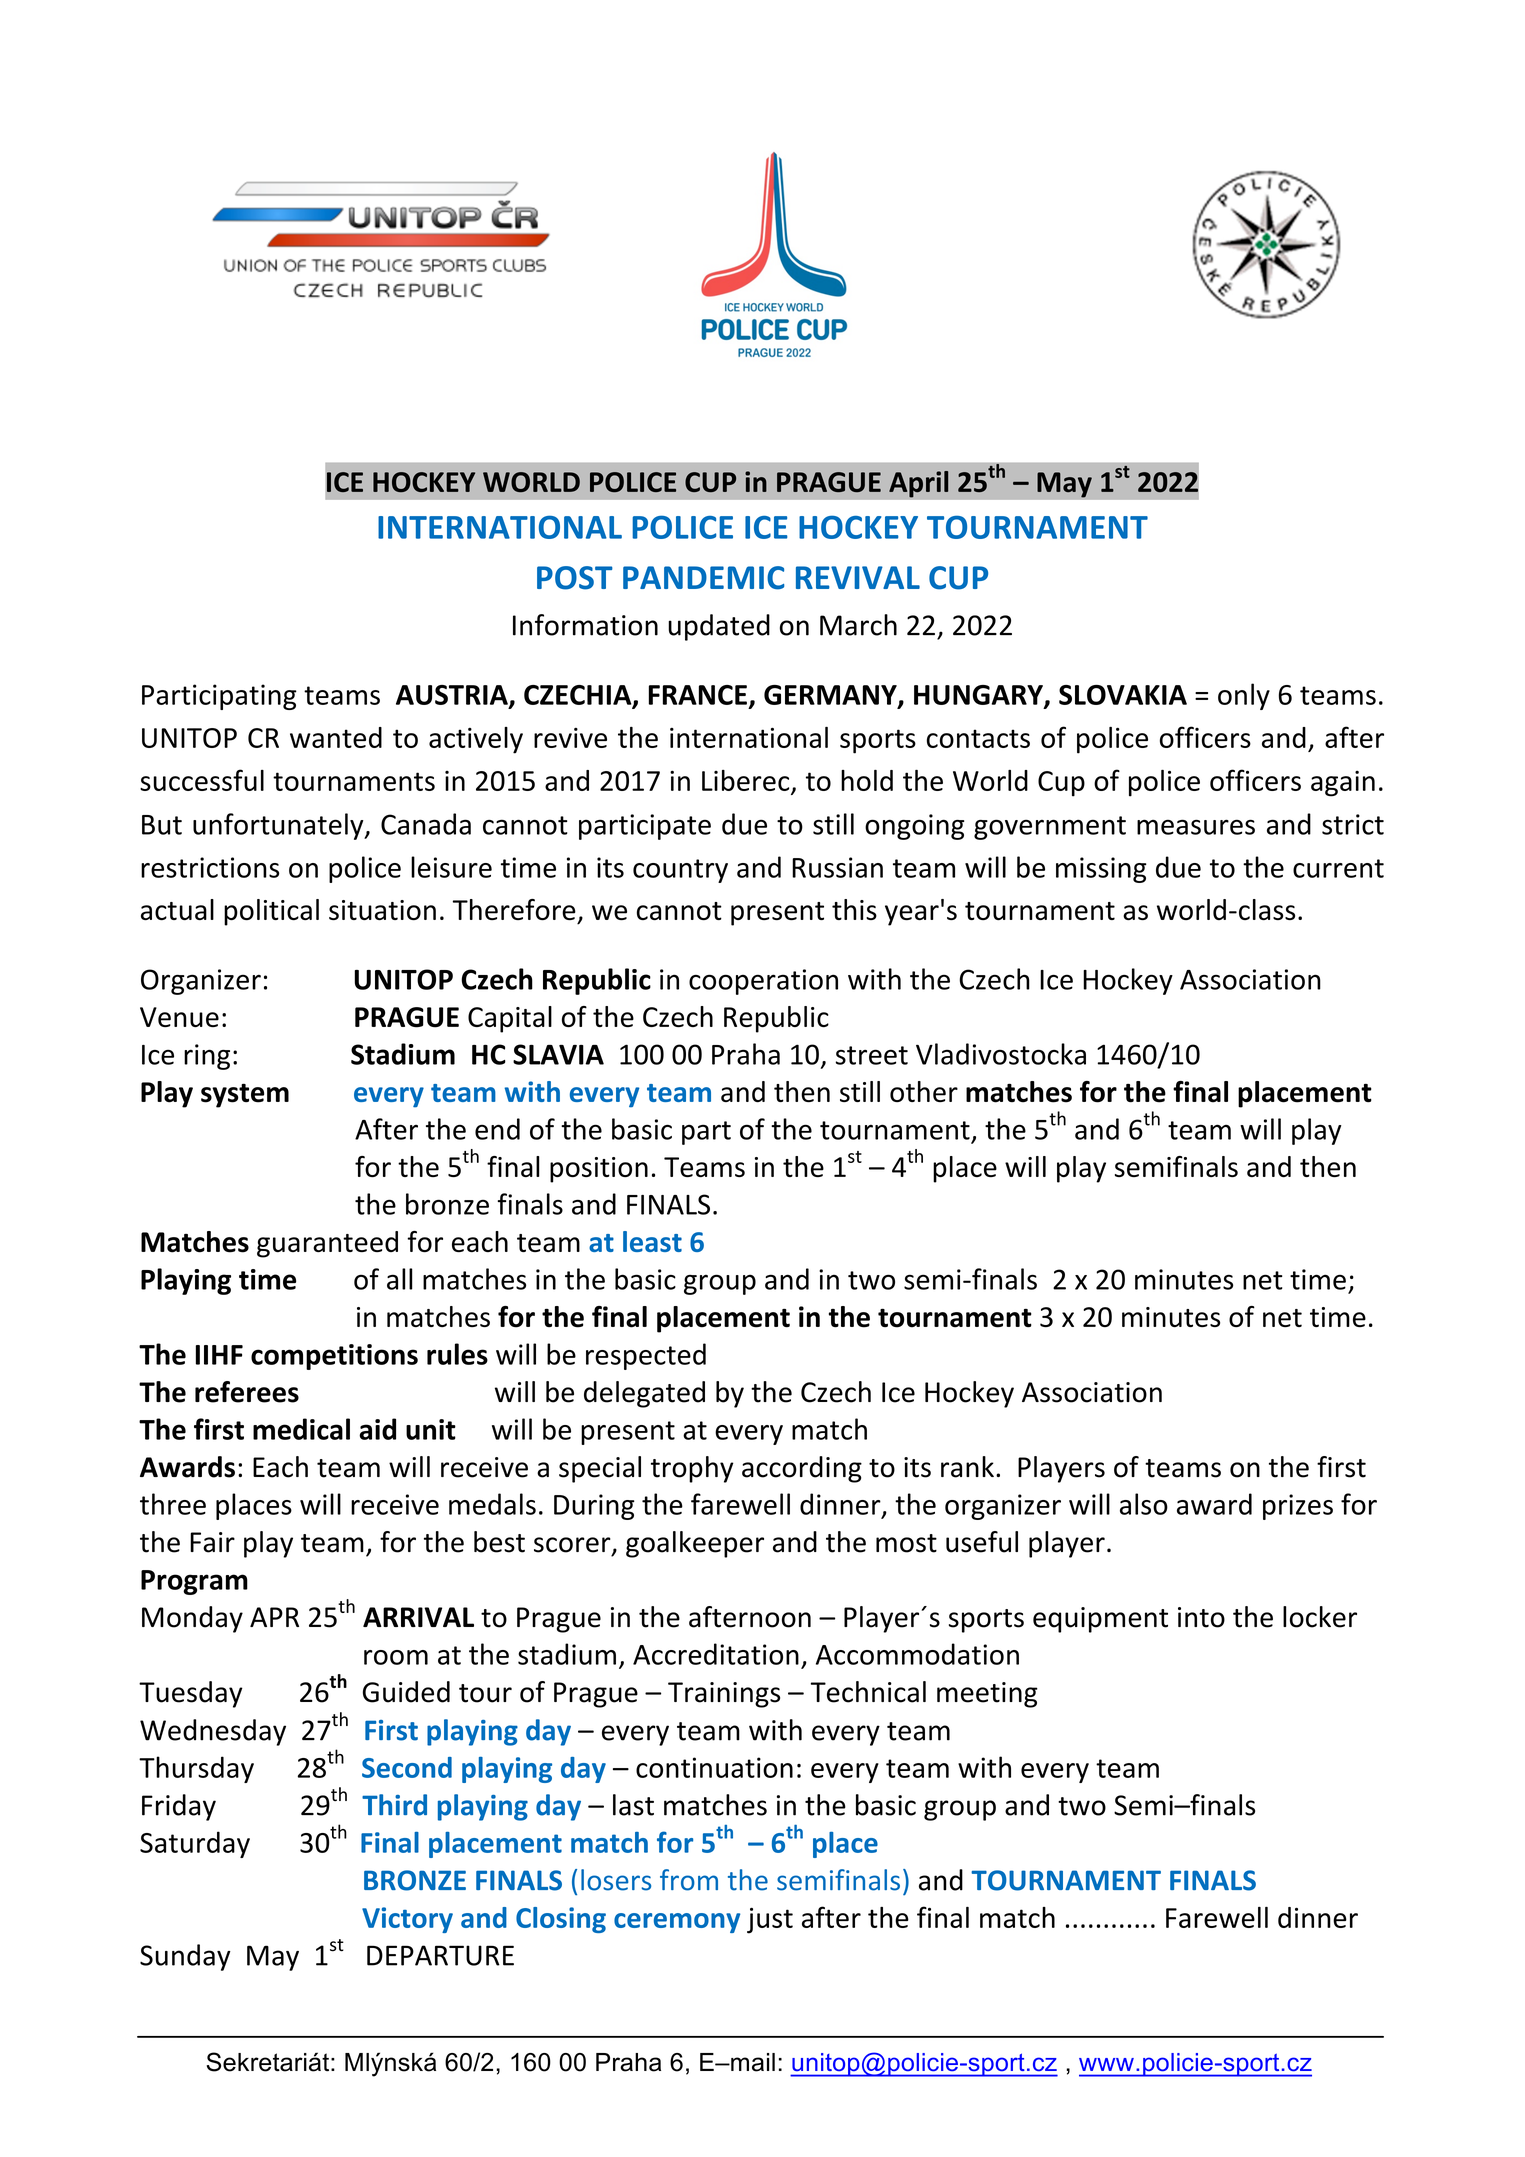 This screenshot has width=1525, height=2157. What do you see at coordinates (1201, 1617) in the screenshot?
I see `into` at bounding box center [1201, 1617].
